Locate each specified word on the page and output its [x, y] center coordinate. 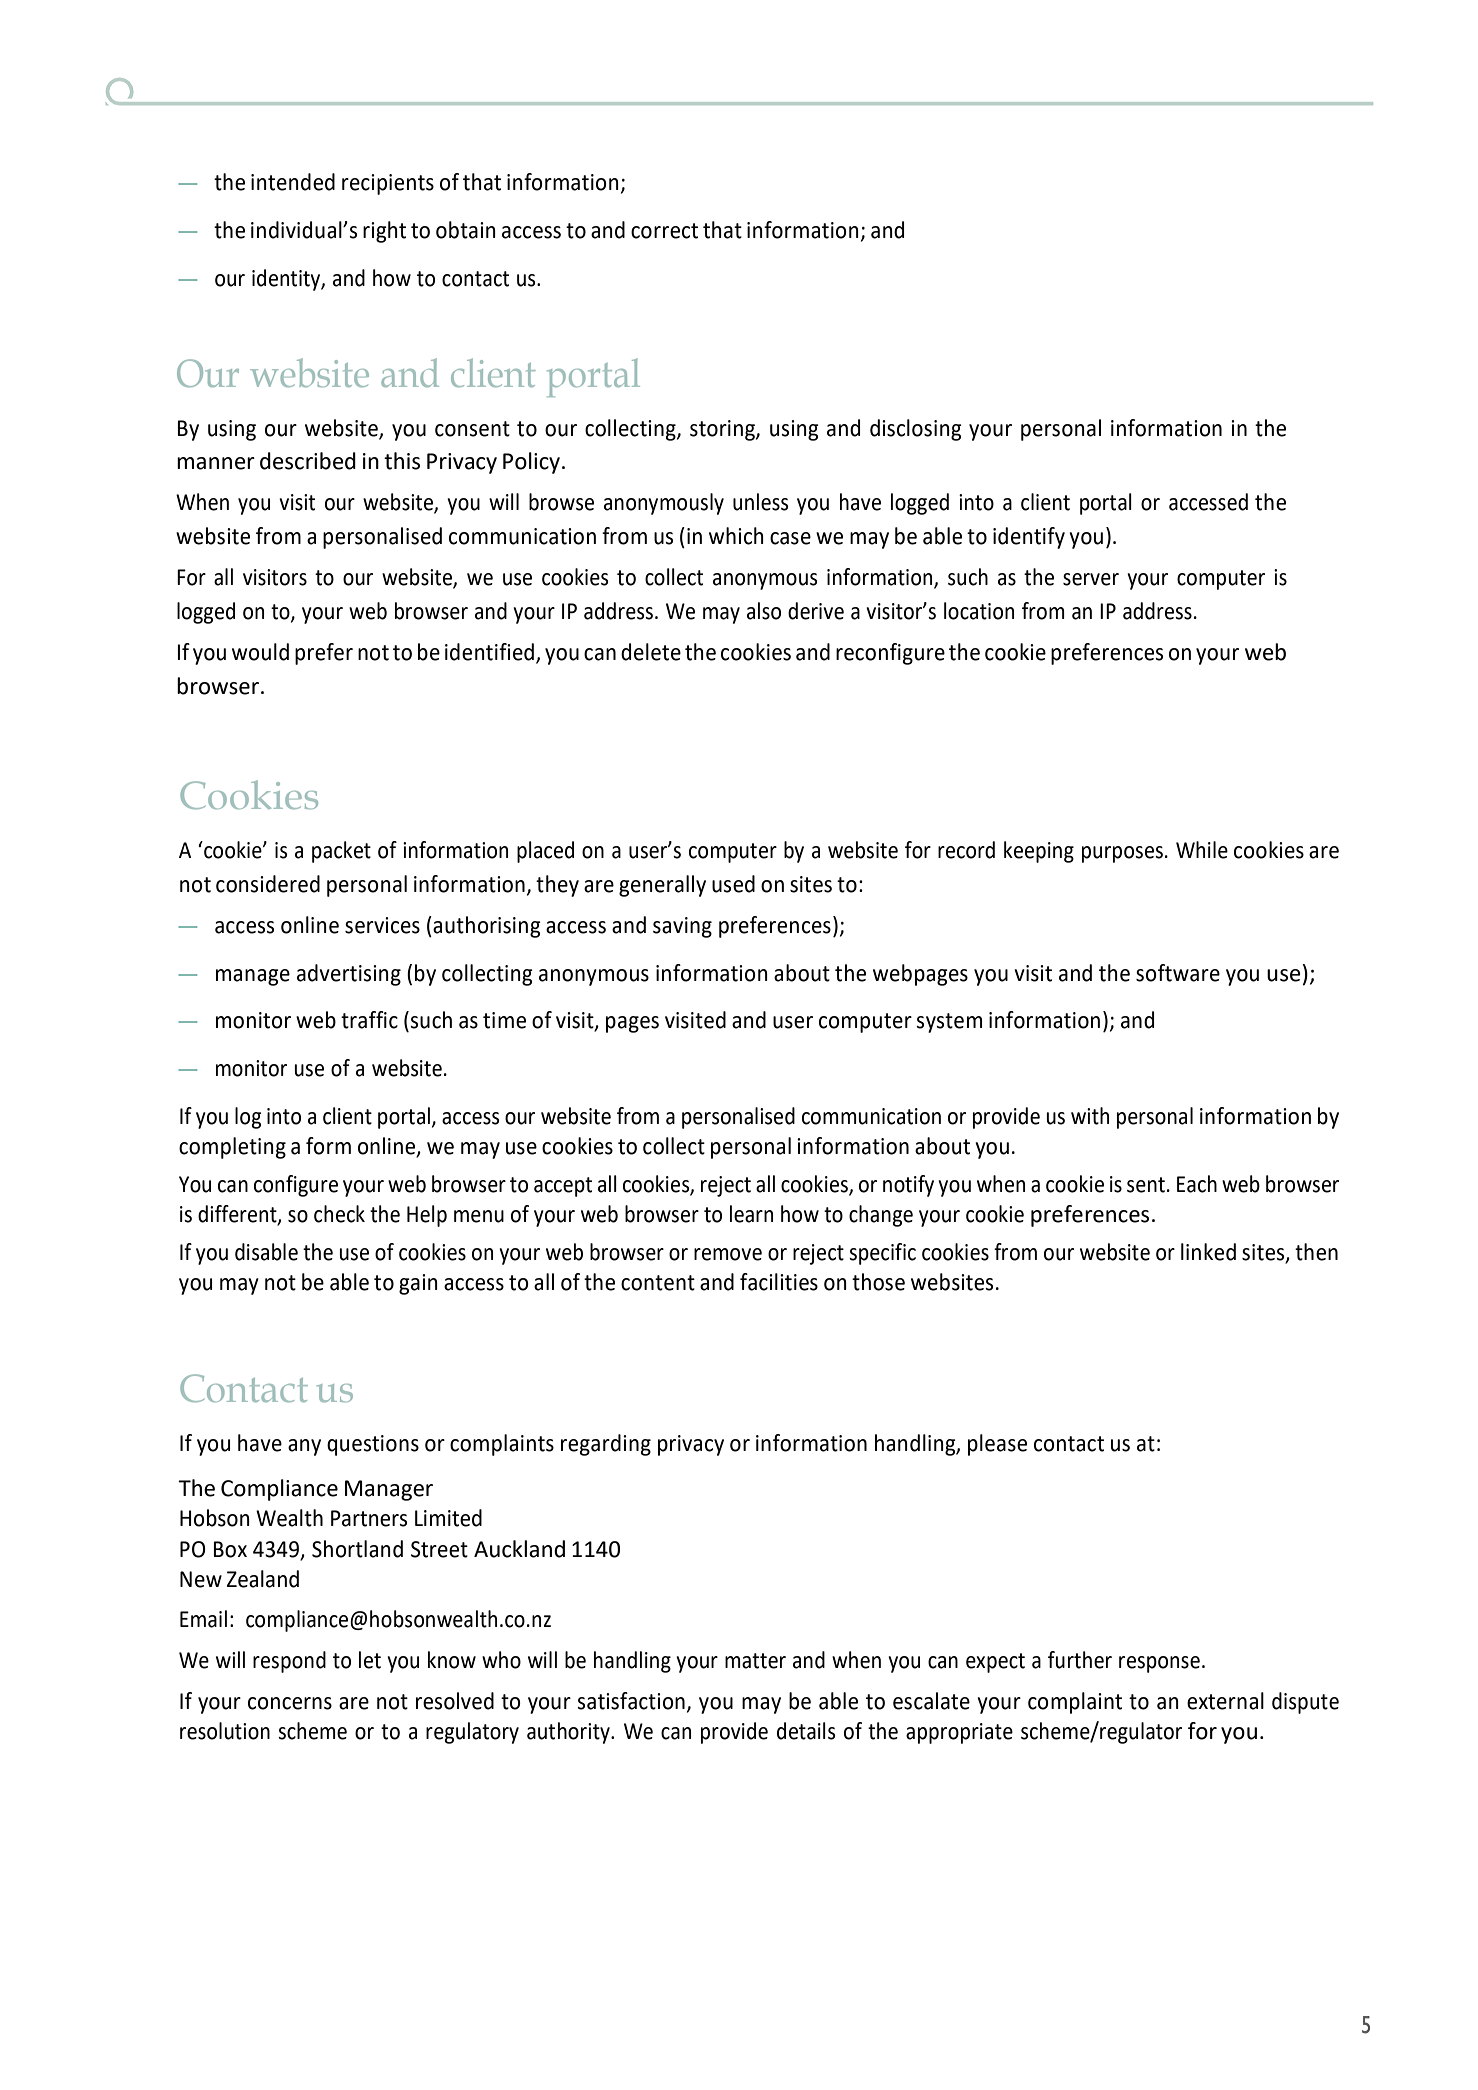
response [1159, 1664]
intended [293, 182]
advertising [349, 975]
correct [664, 231]
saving [682, 927]
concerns [290, 1703]
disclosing [916, 430]
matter [755, 1661]
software [1178, 973]
